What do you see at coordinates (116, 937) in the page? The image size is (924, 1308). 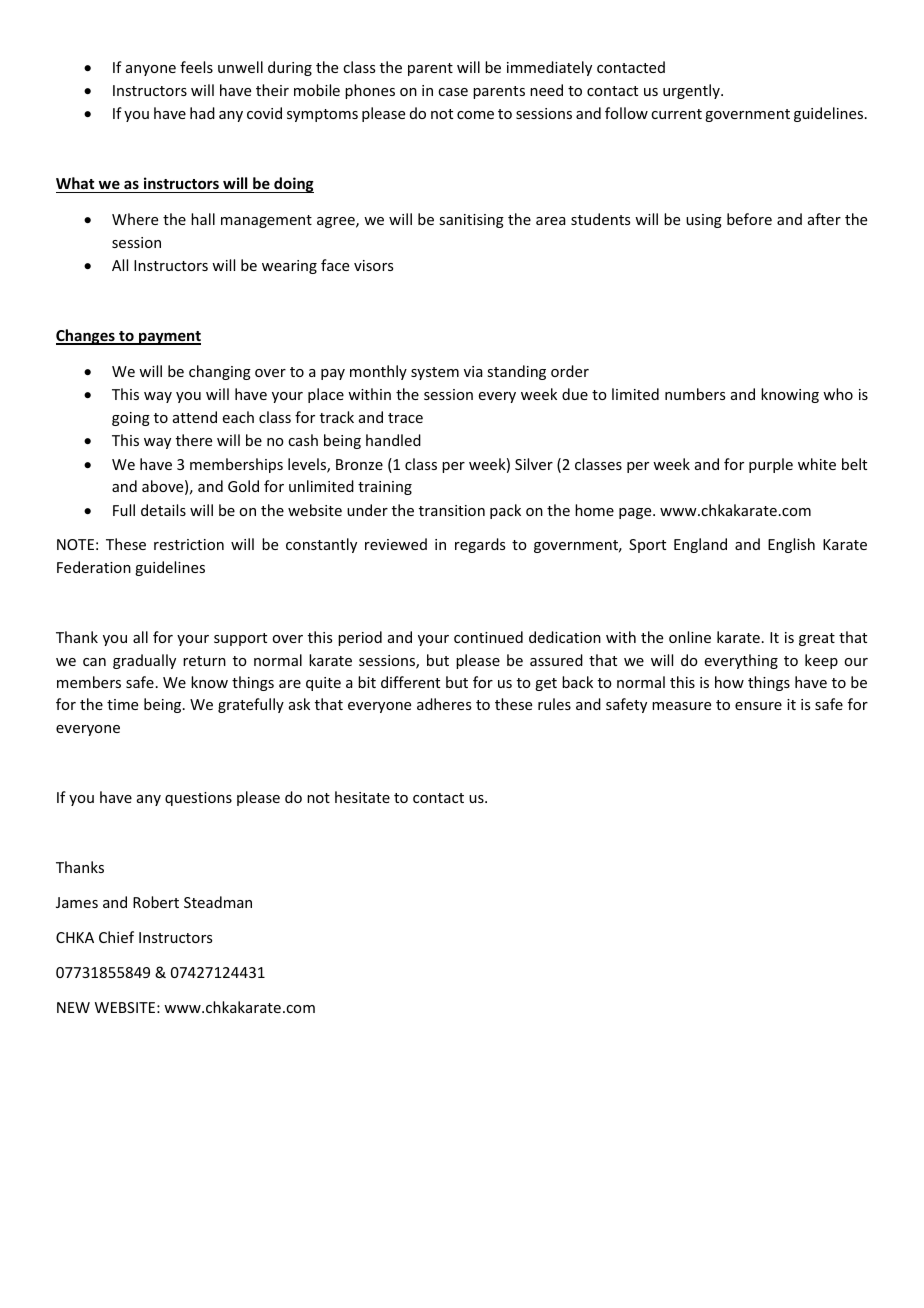 I see `Chief` at bounding box center [116, 937].
